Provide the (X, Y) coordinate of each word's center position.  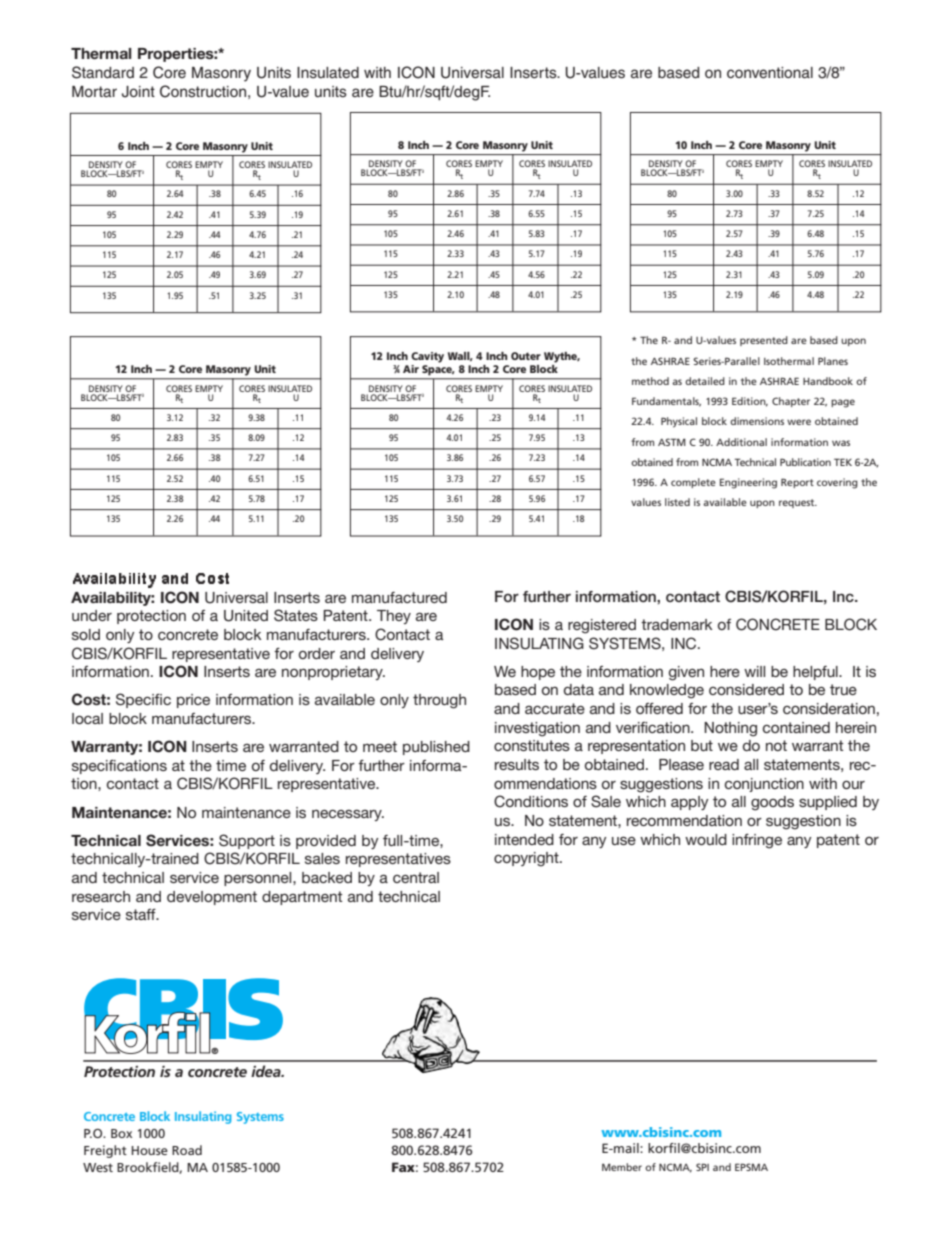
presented (764, 341)
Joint (138, 92)
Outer (526, 356)
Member (622, 1167)
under (92, 615)
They (394, 617)
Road (187, 1150)
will (754, 671)
